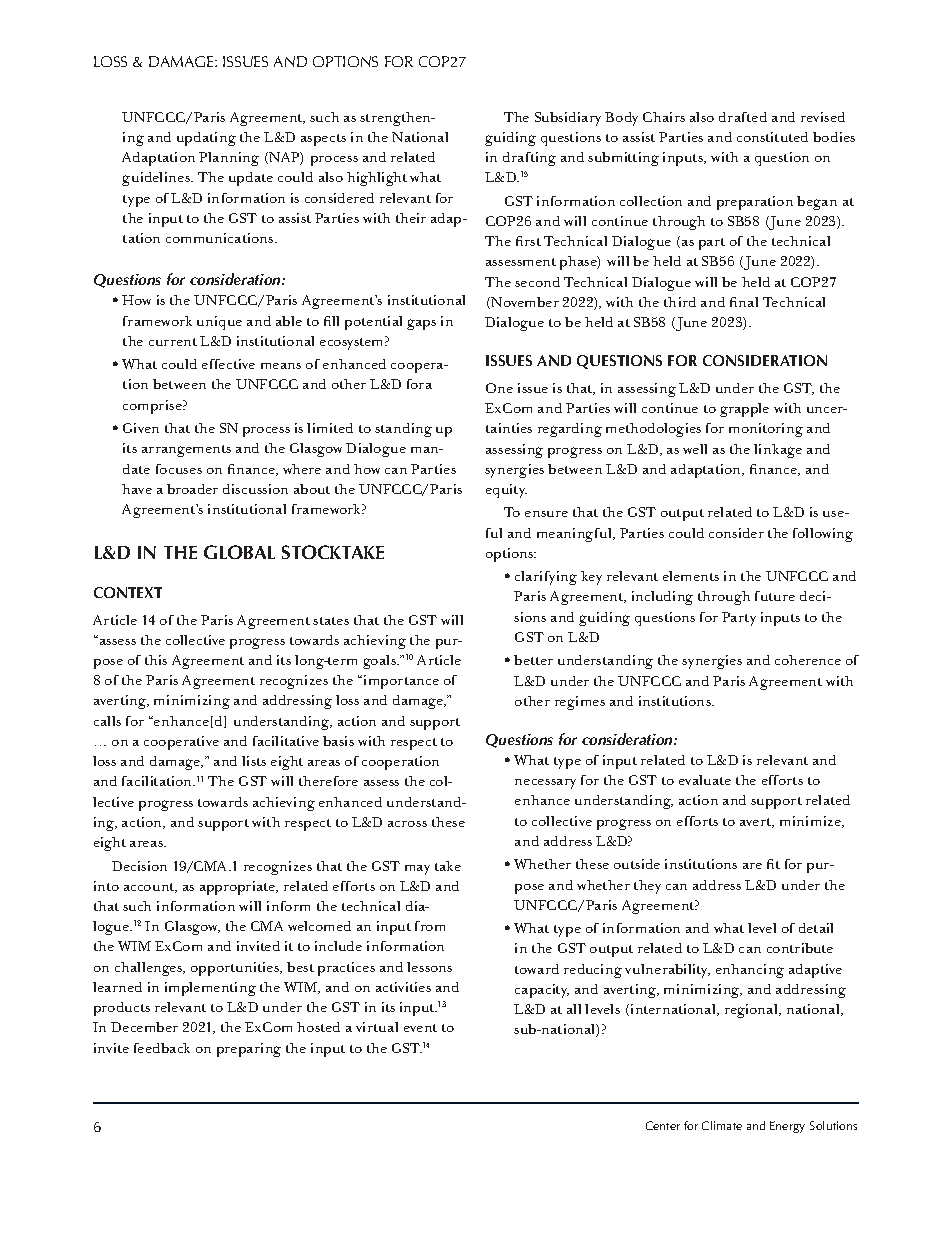 Image resolution: width=952 pixels, height=1233 pixels. Describe the element at coordinates (420, 1028) in the screenshot. I see `event` at that location.
